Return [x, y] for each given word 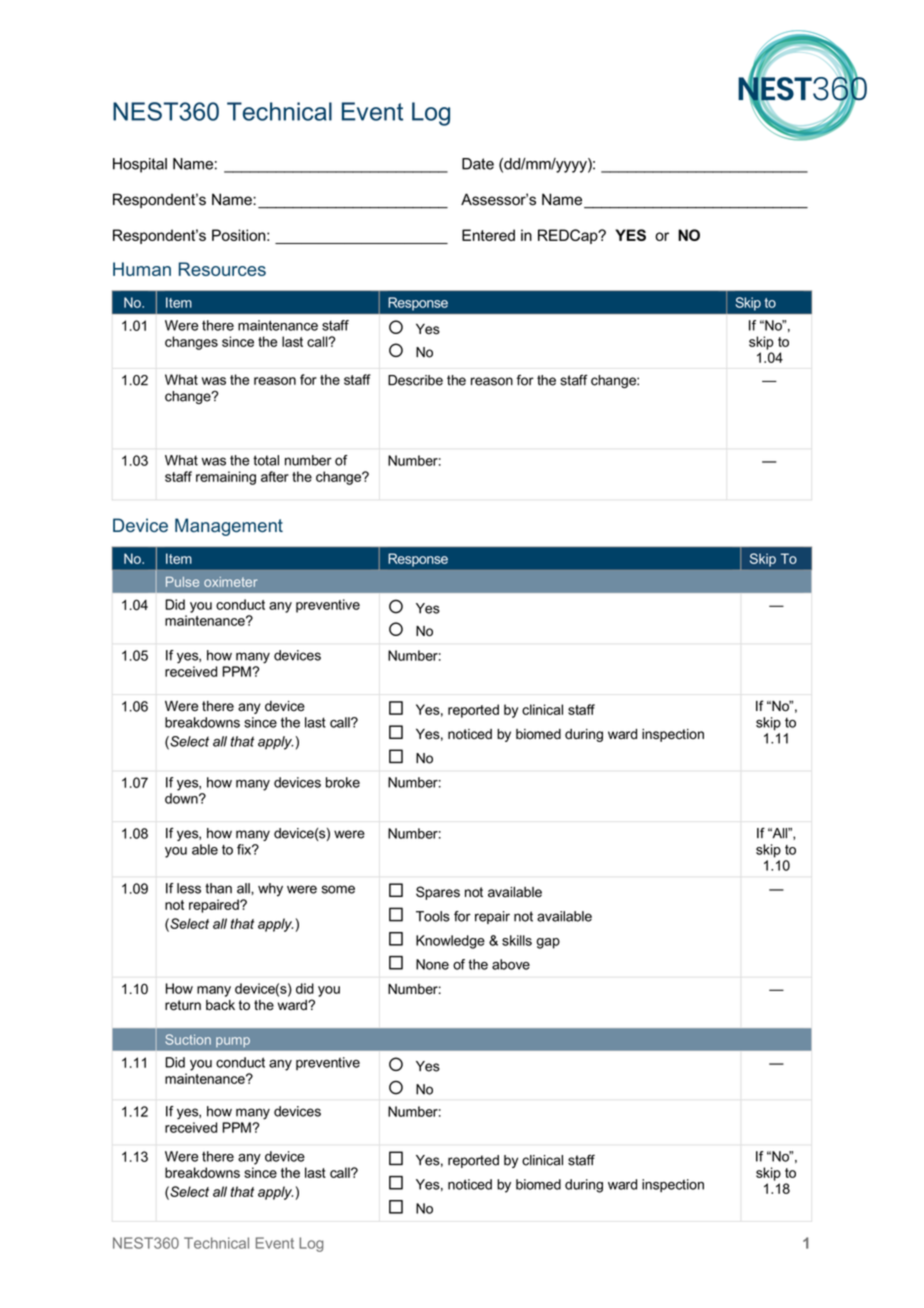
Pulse [182, 582]
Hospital [140, 165]
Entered [488, 235]
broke [343, 782]
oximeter [230, 582]
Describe [415, 380]
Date [478, 164]
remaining [226, 478]
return [183, 1005]
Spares [438, 893]
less [189, 888]
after [275, 476]
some [338, 889]
